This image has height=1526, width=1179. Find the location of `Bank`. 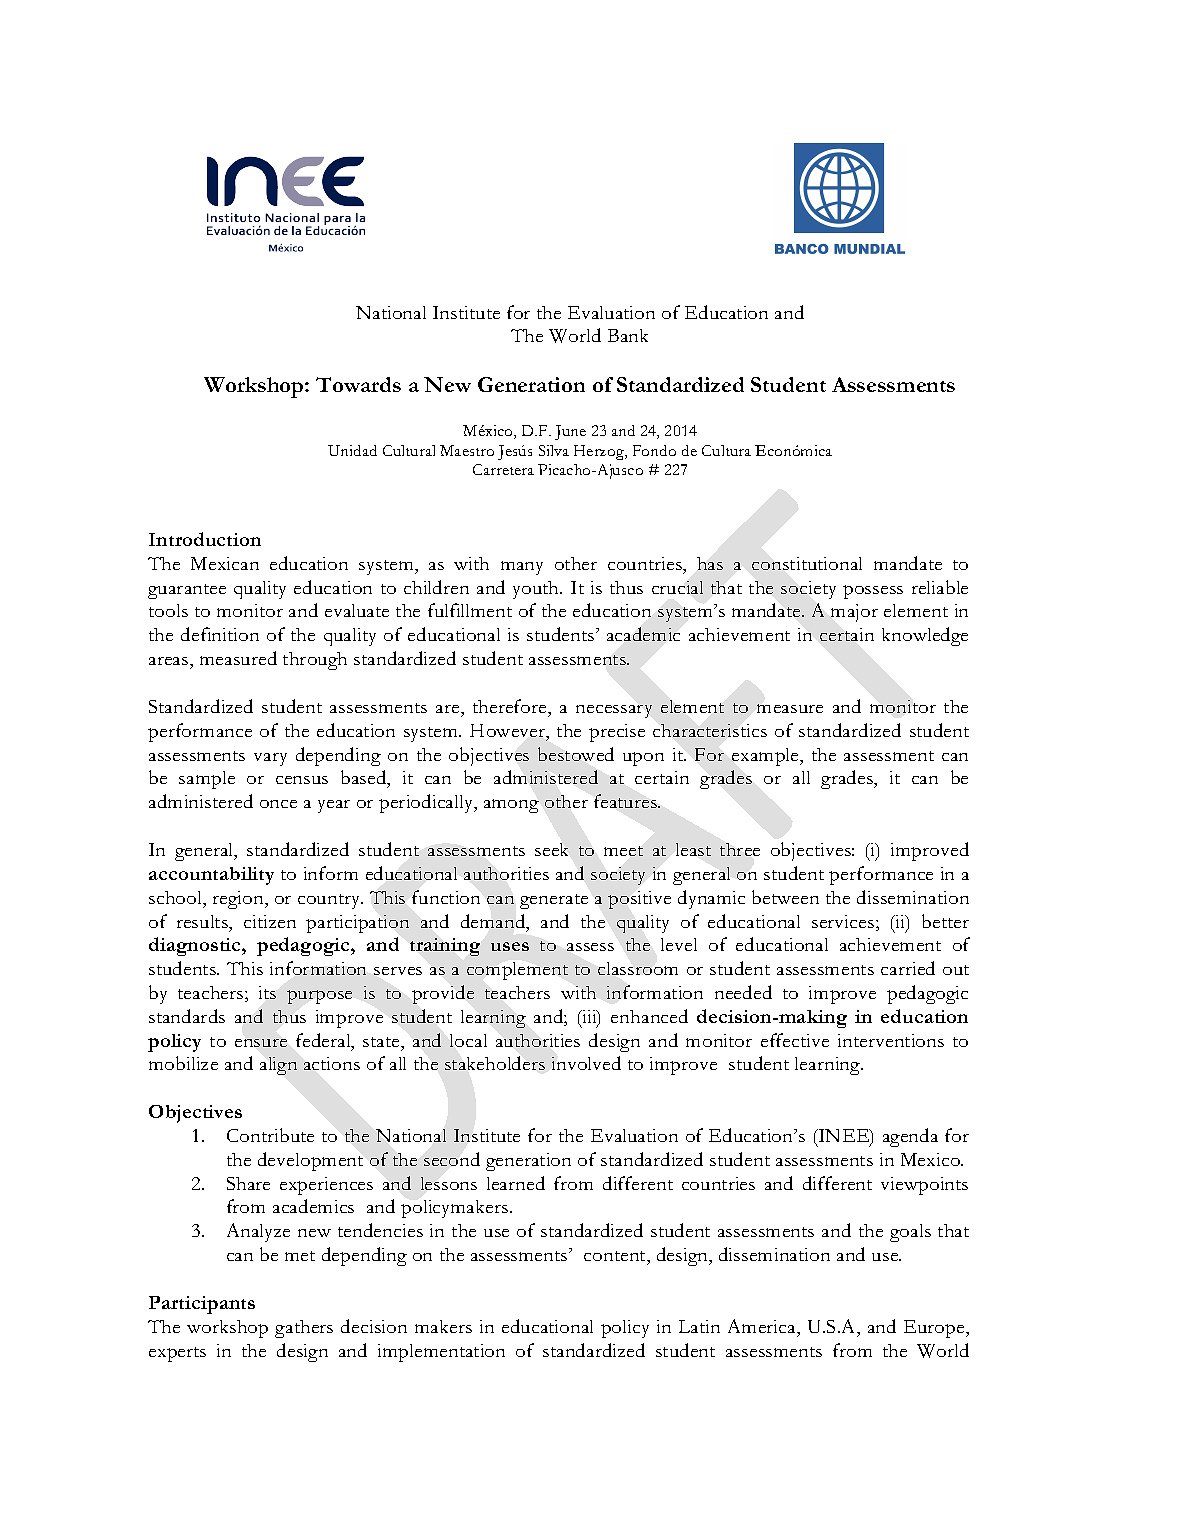

Bank is located at coordinates (628, 335).
